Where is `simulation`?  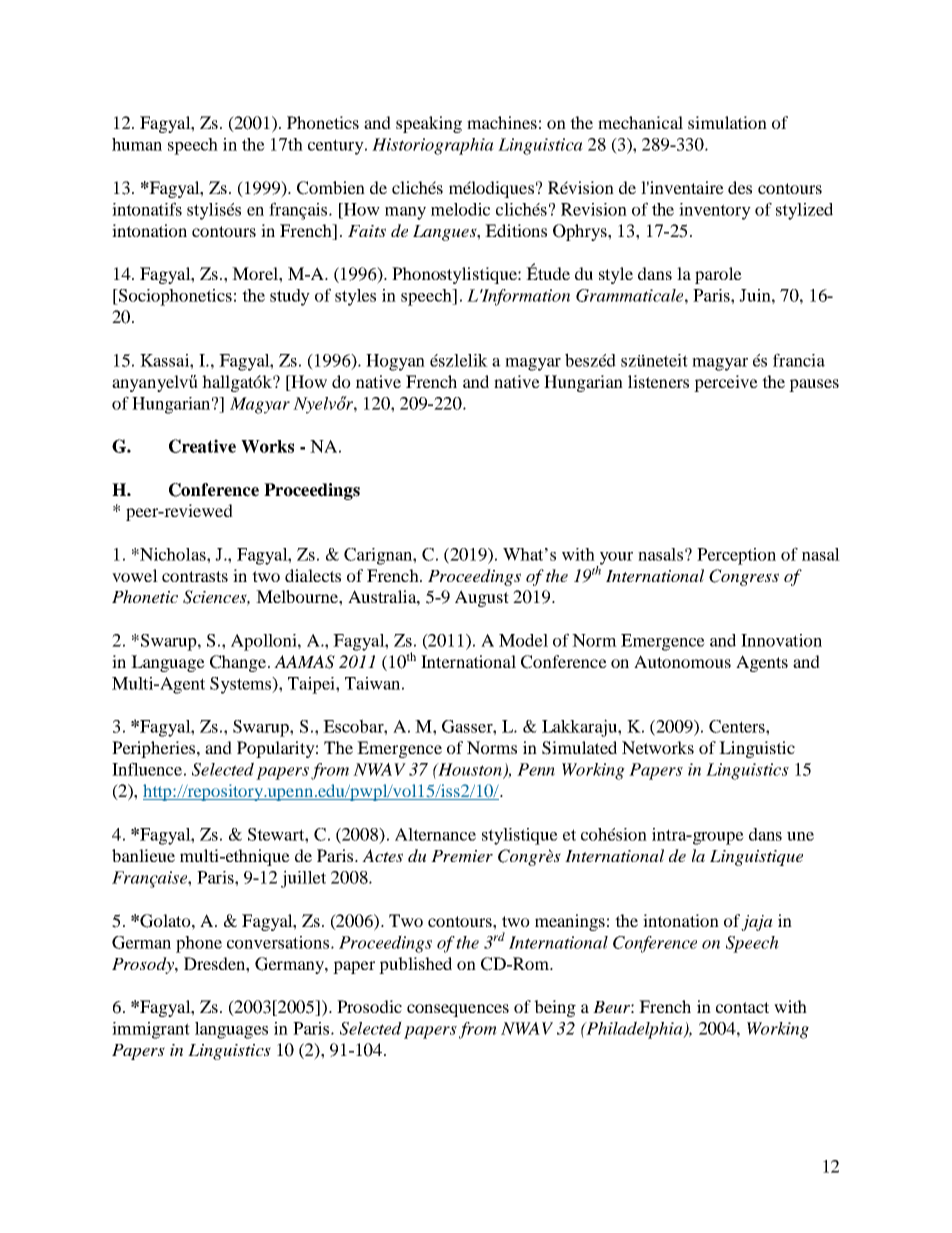
simulation is located at coordinates (727, 122).
